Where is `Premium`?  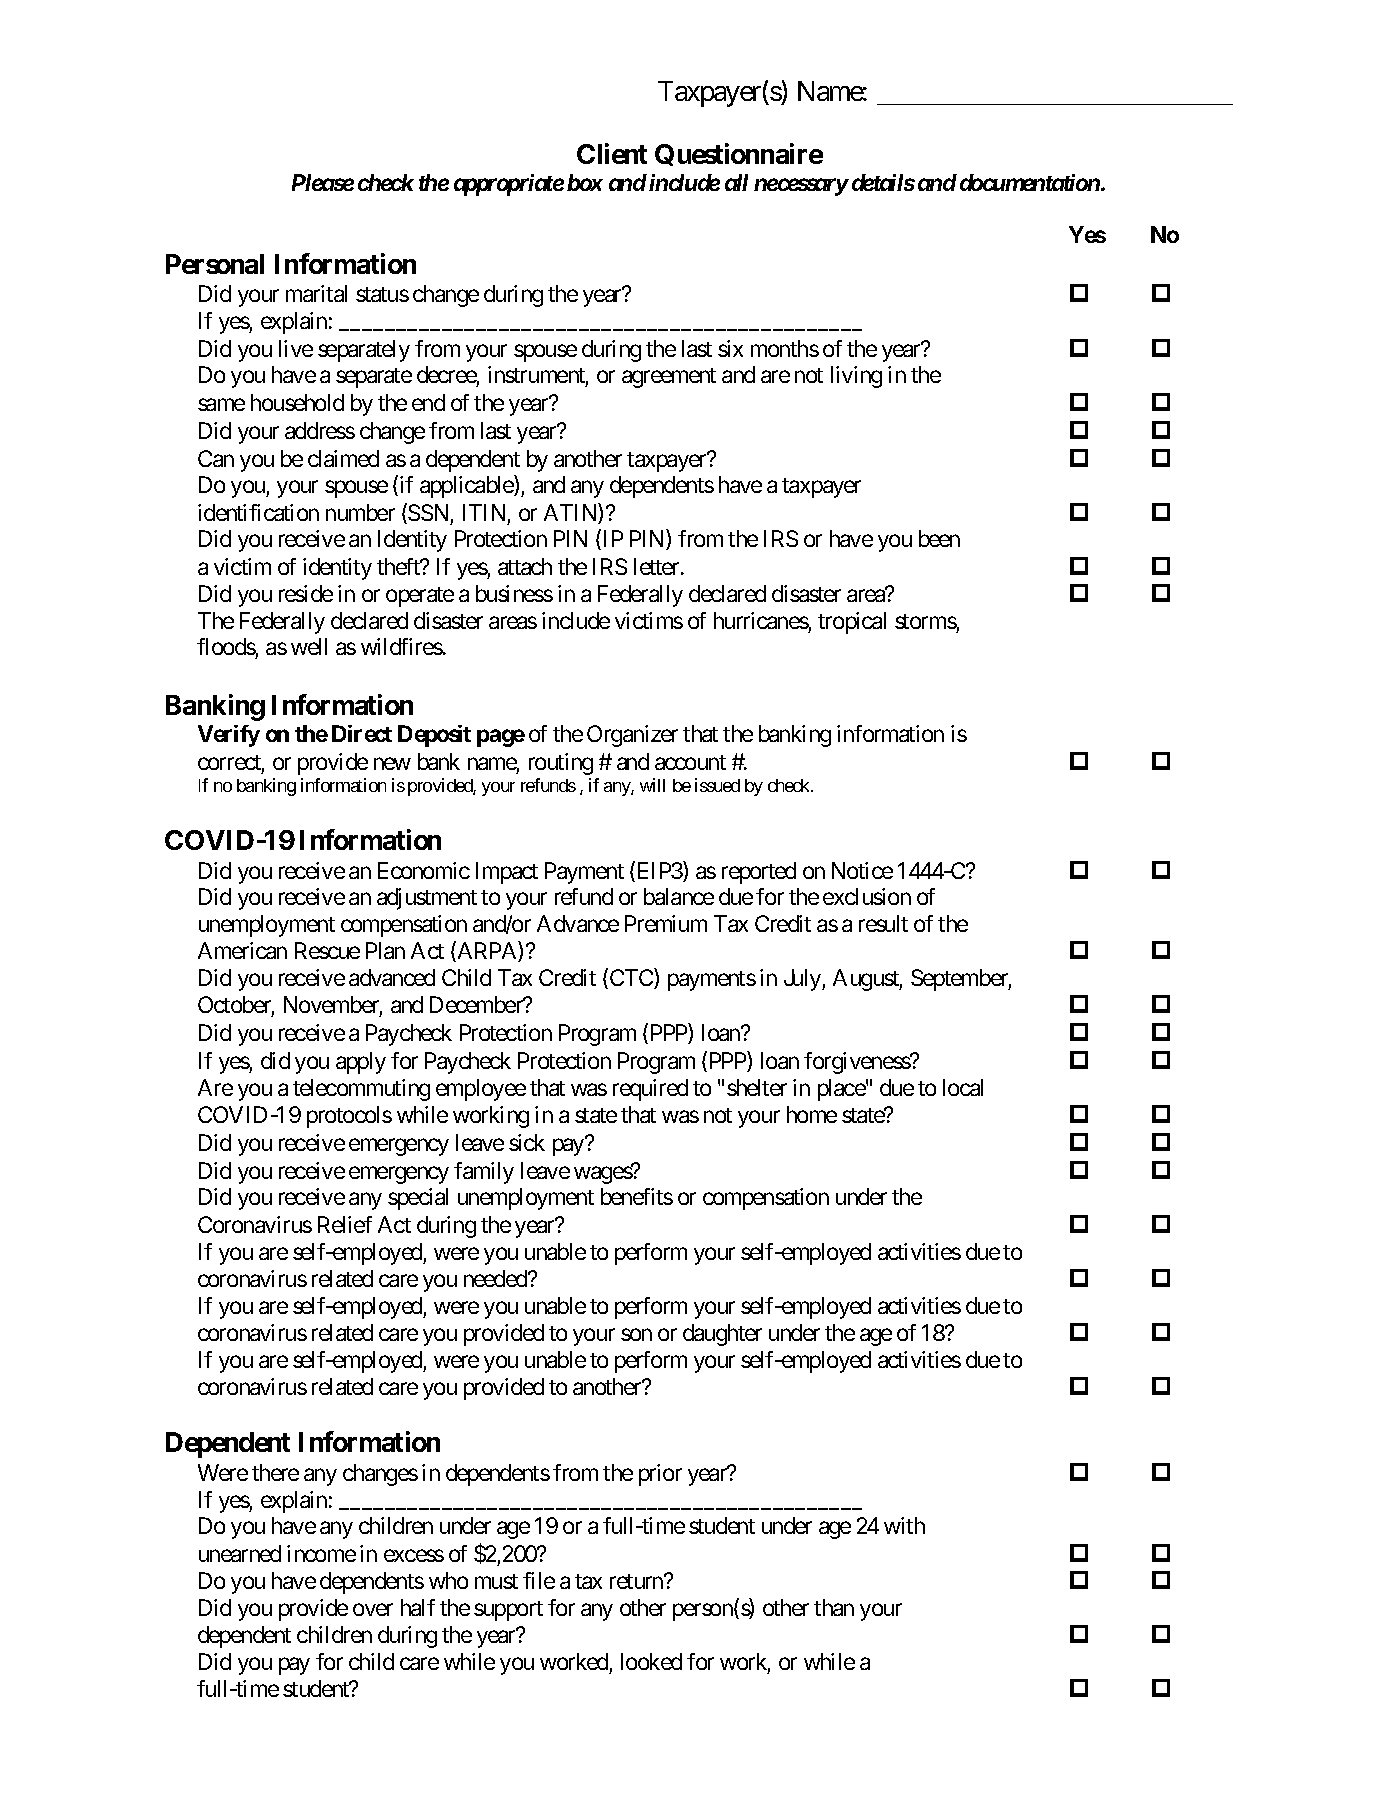 Premium is located at coordinates (666, 923).
